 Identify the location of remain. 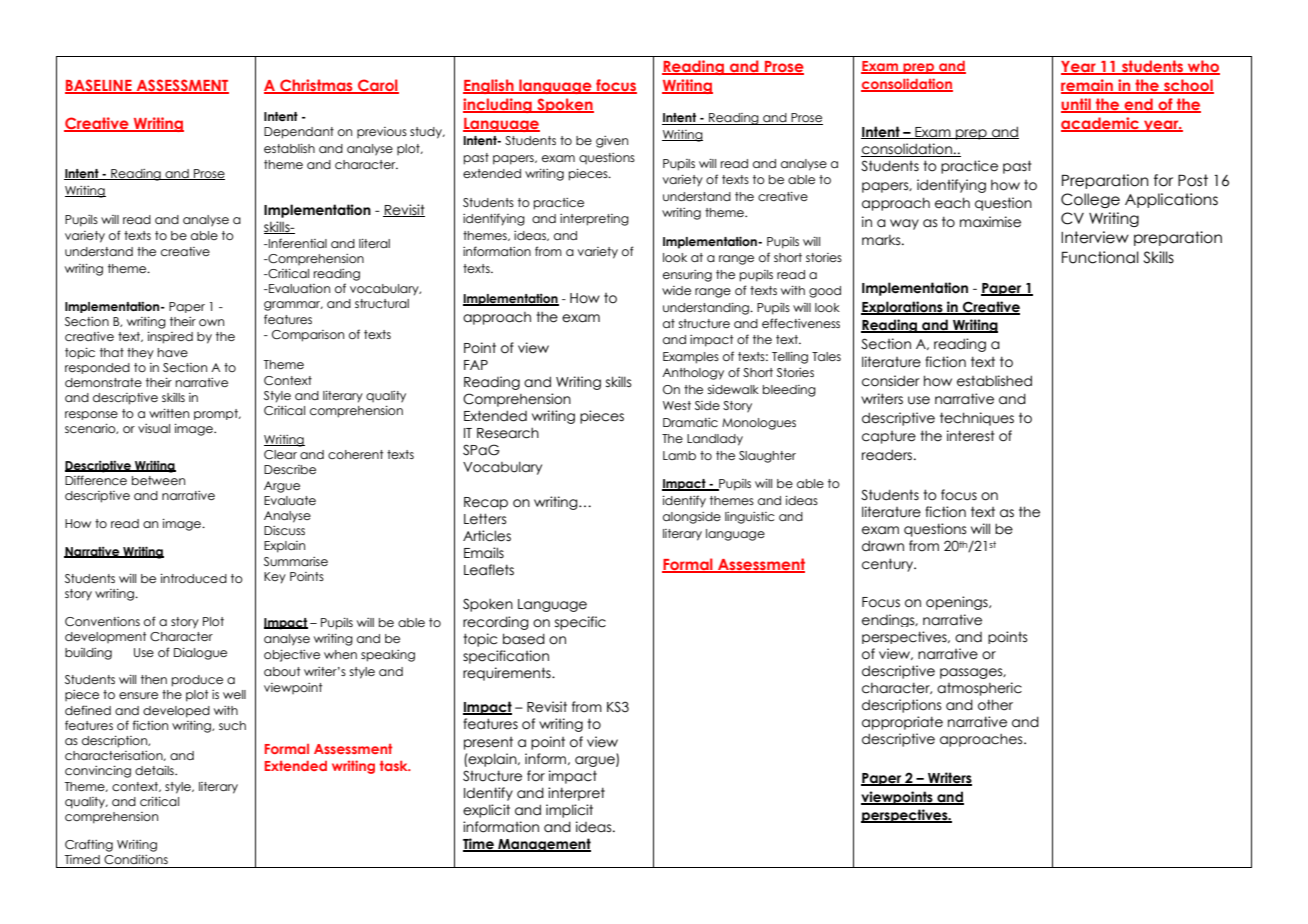
(1088, 86).
